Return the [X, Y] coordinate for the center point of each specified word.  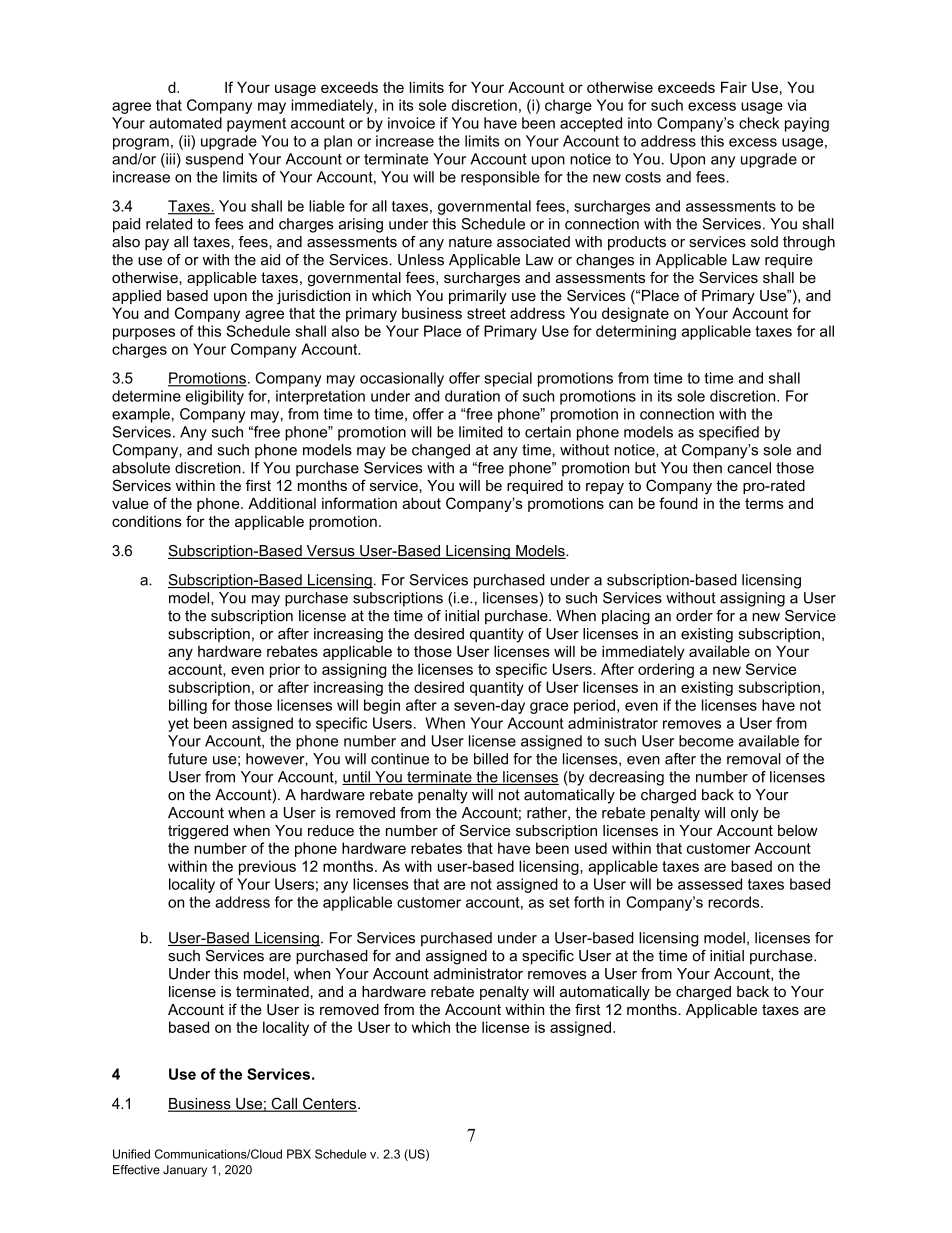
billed [491, 759]
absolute [141, 468]
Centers [330, 1104]
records [735, 902]
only [745, 814]
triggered [198, 832]
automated [185, 123]
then [707, 468]
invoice [411, 123]
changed [441, 451]
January [185, 1171]
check [759, 123]
